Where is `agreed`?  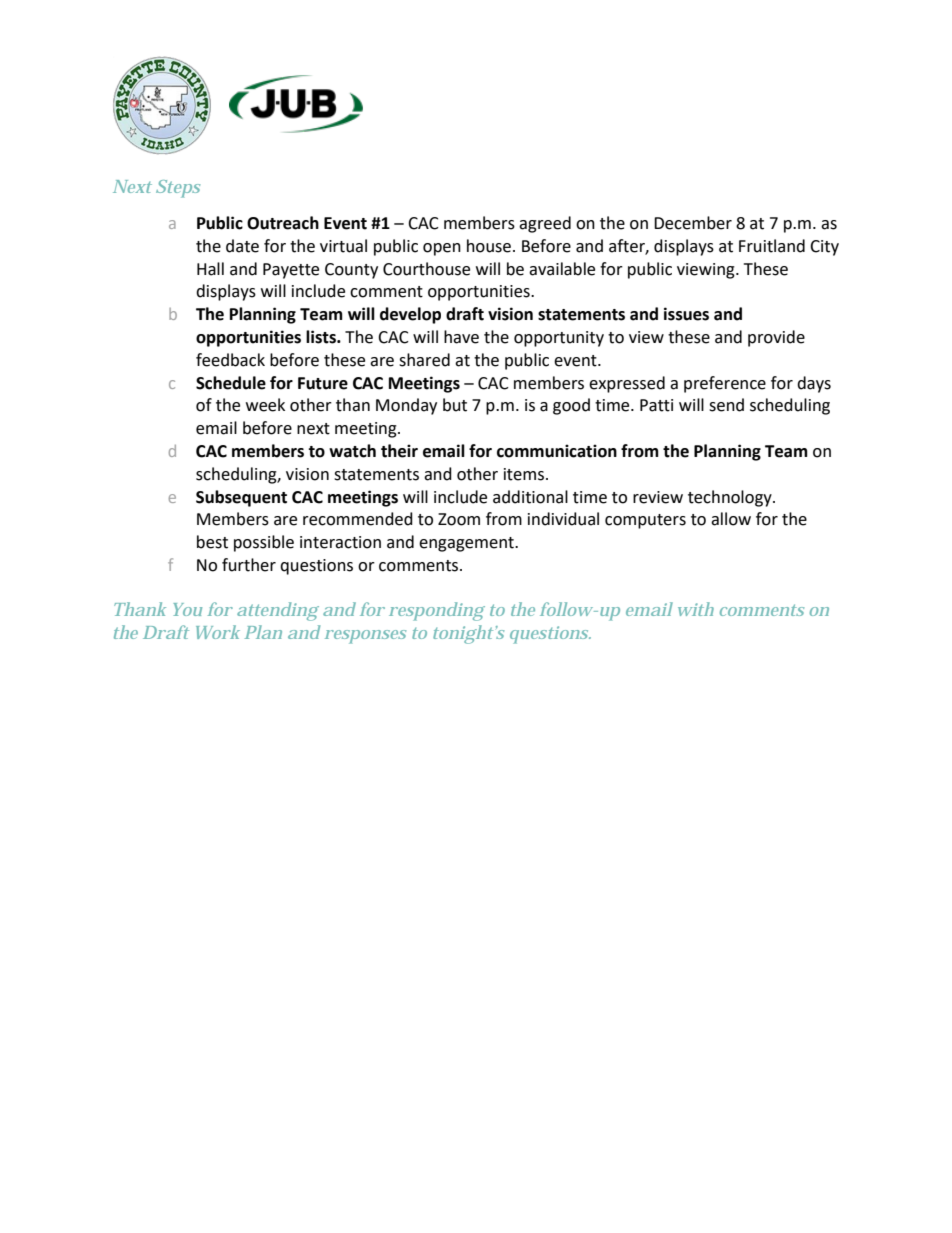
agreed is located at coordinates (545, 224).
